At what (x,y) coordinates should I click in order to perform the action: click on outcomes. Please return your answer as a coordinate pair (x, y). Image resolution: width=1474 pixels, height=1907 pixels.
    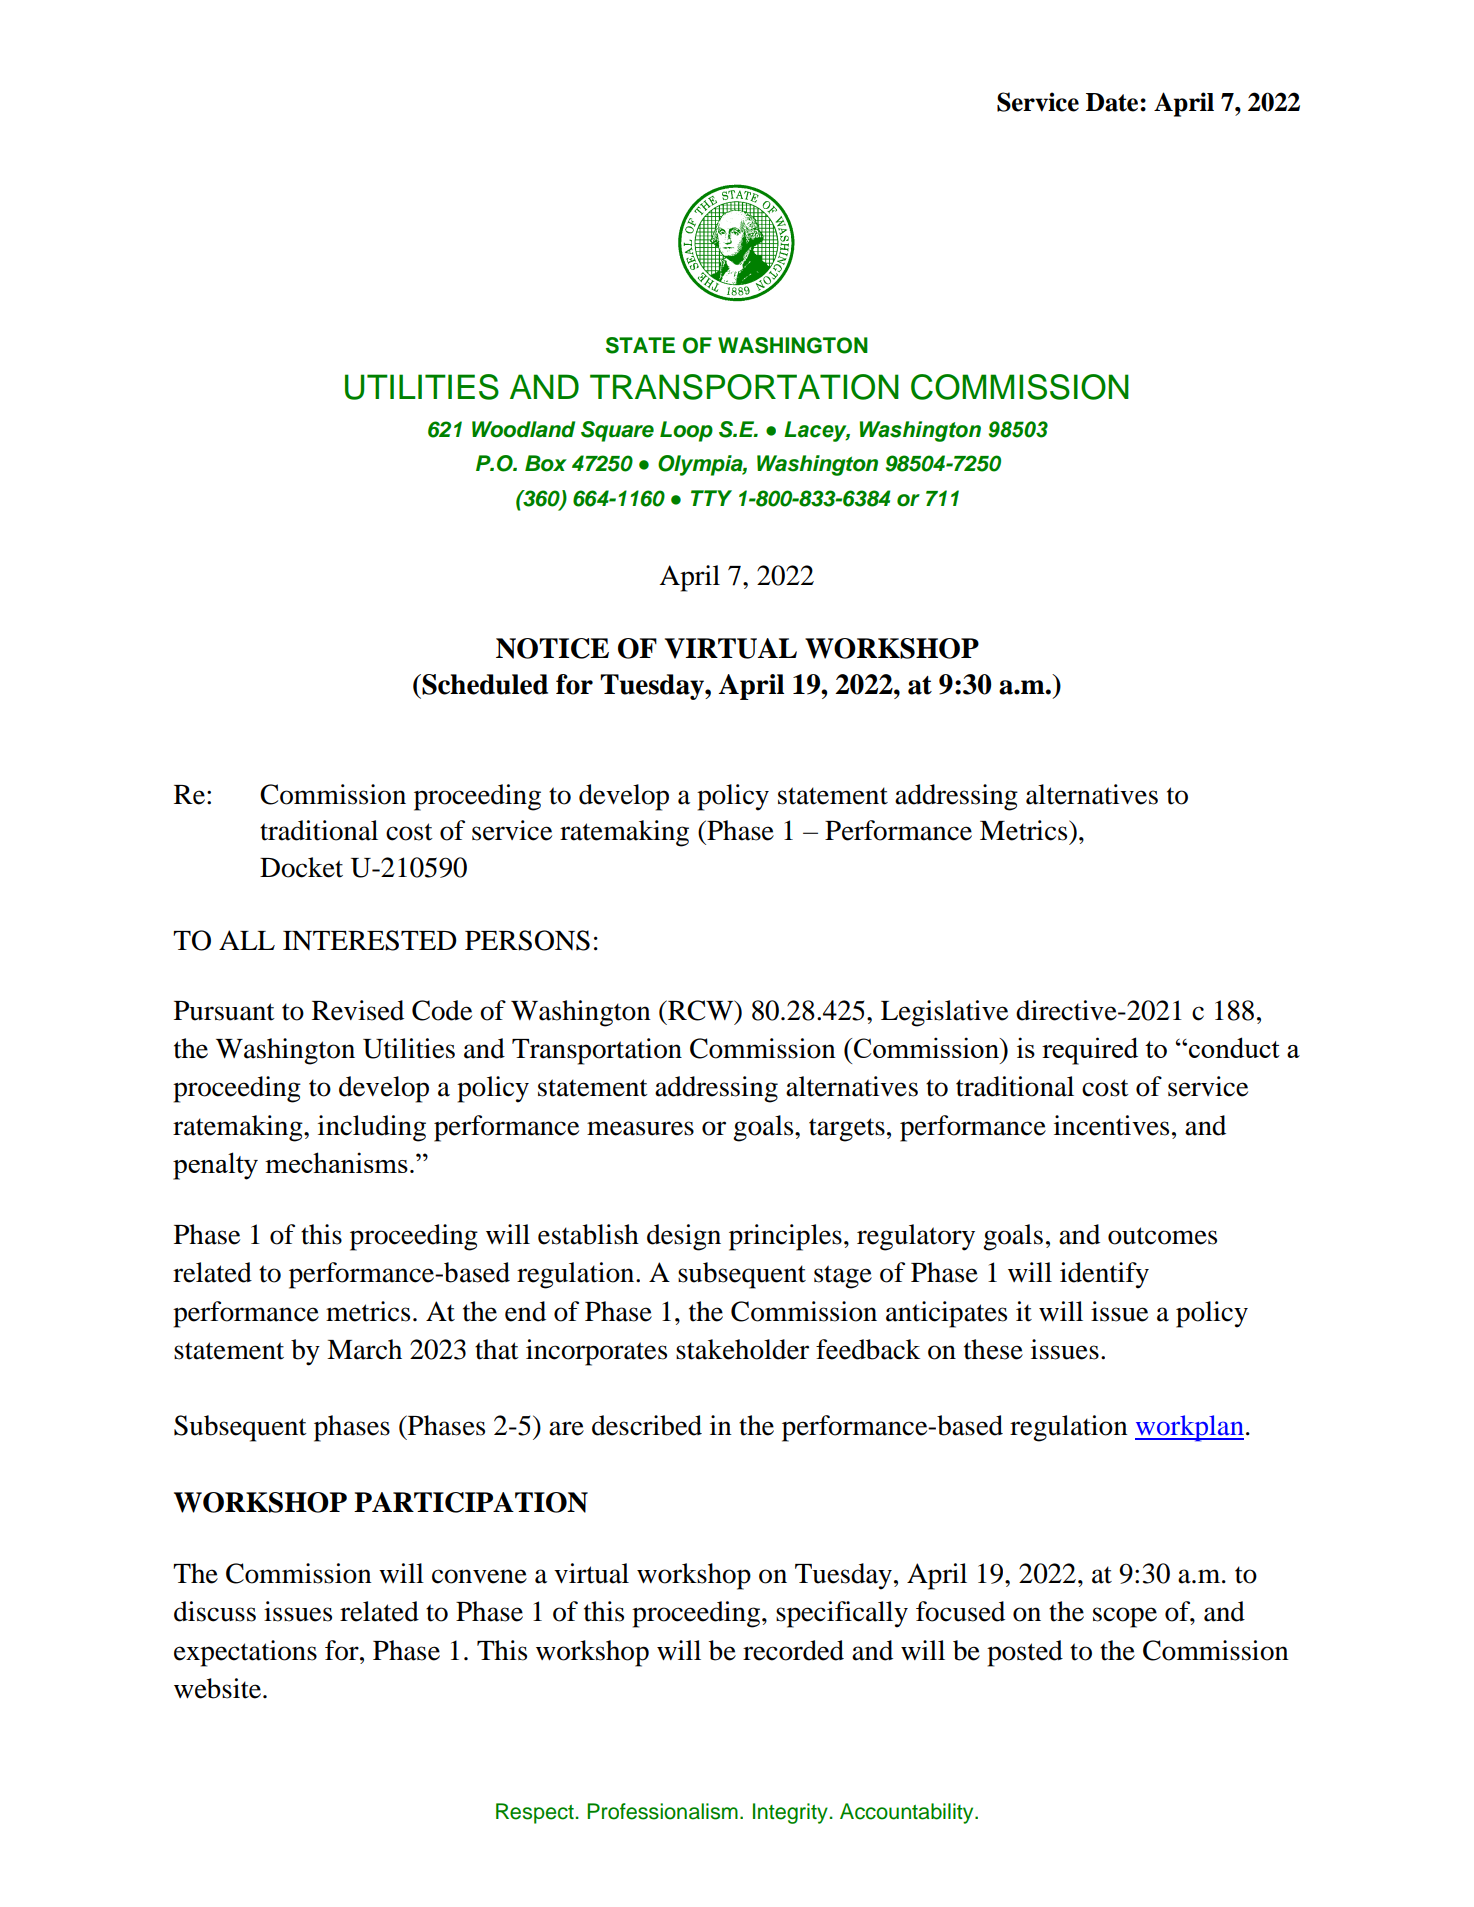
    Looking at the image, I should click on (1162, 1236).
